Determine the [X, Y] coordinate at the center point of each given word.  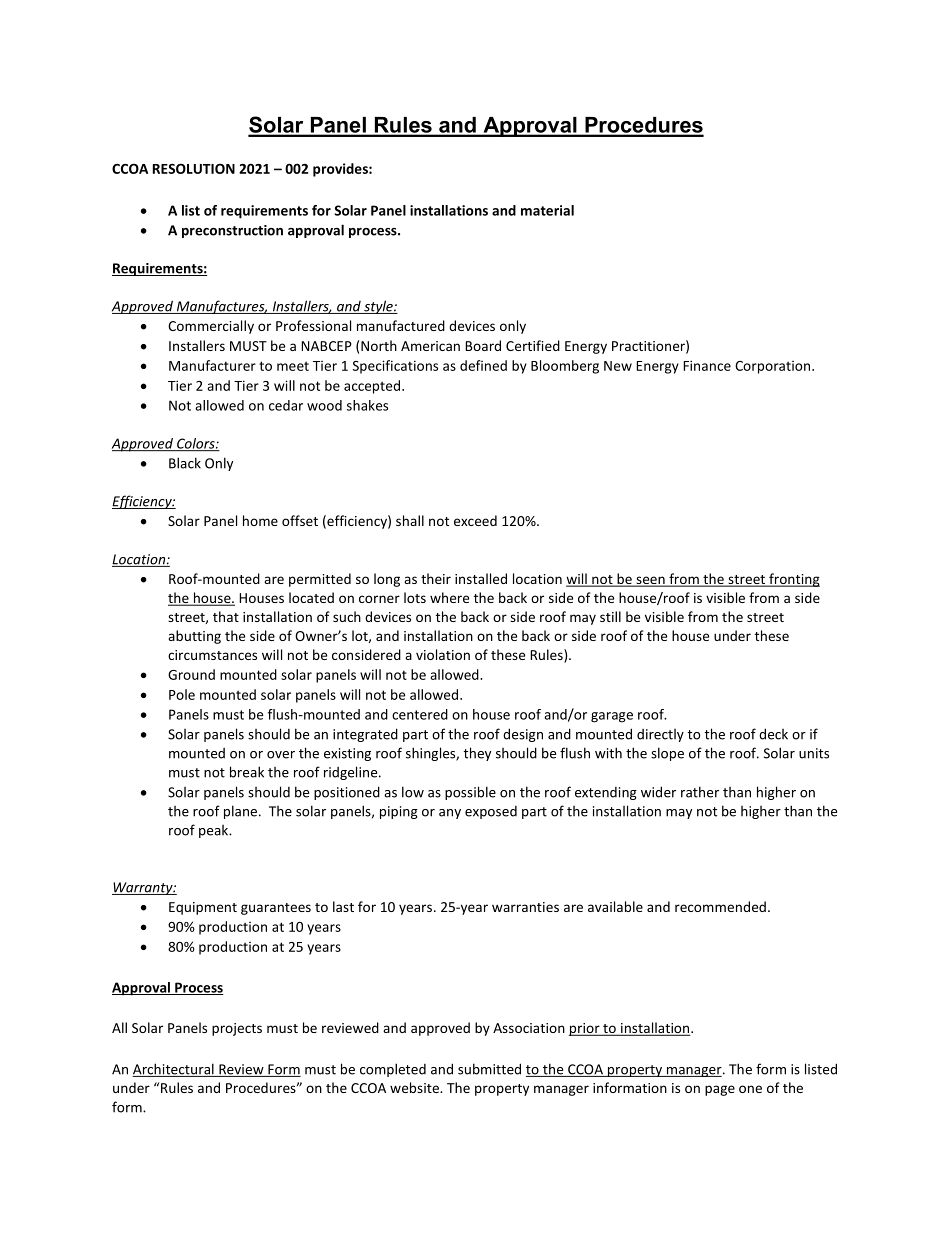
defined [483, 365]
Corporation [774, 367]
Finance [707, 365]
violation [443, 654]
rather [700, 792]
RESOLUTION [194, 169]
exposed [491, 812]
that [226, 616]
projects [237, 1029]
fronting [793, 580]
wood [324, 405]
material [547, 210]
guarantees [276, 909]
